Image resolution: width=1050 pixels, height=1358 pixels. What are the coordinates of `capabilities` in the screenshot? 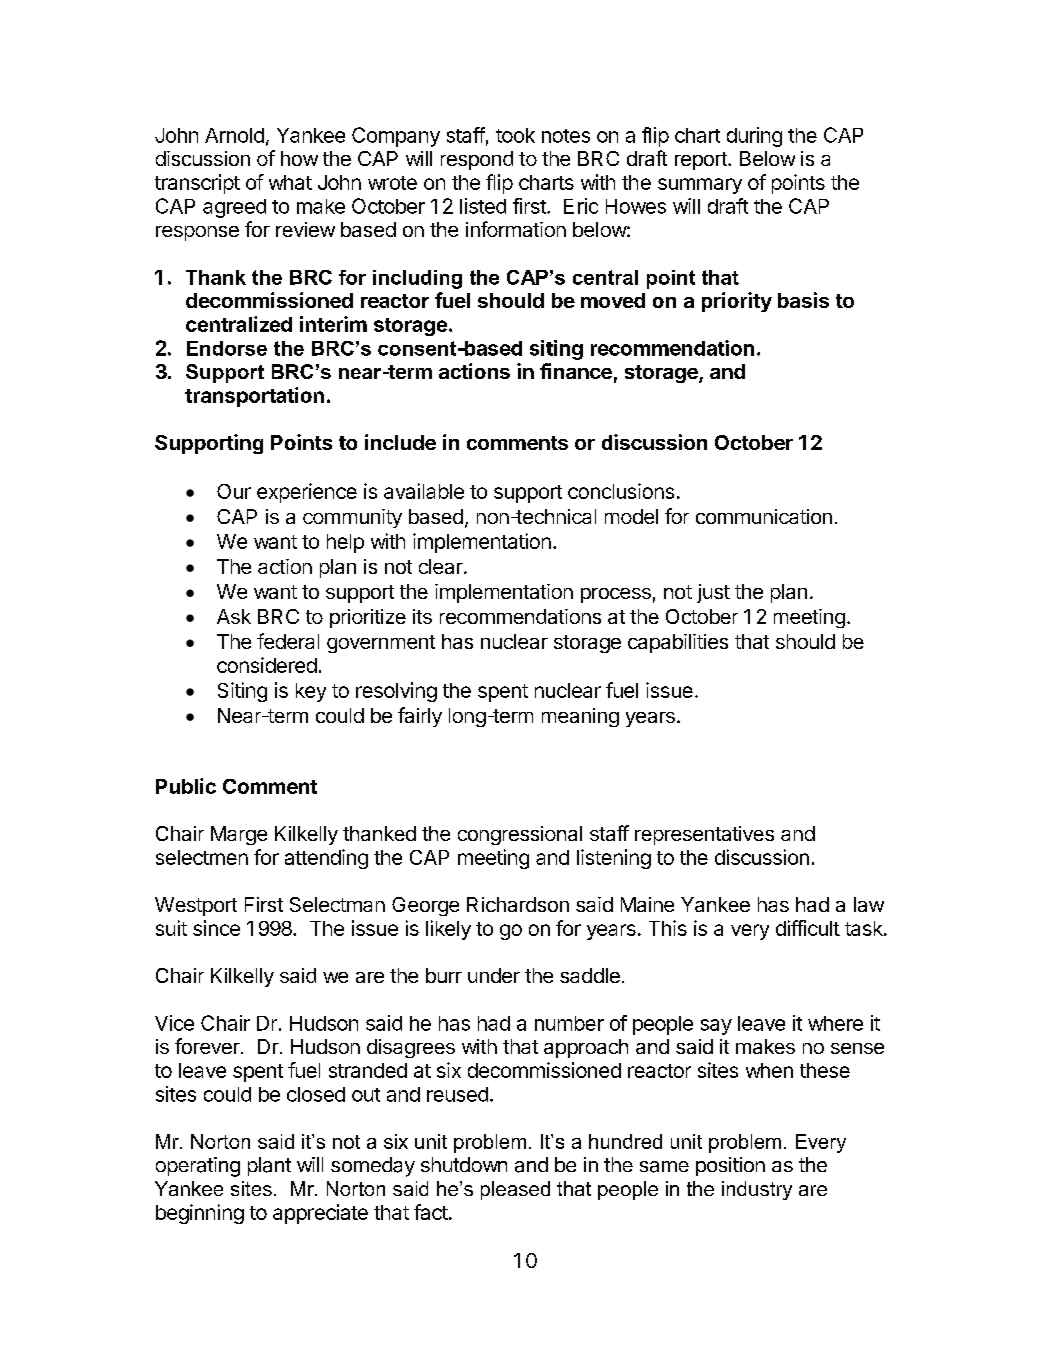 It's located at (678, 643).
